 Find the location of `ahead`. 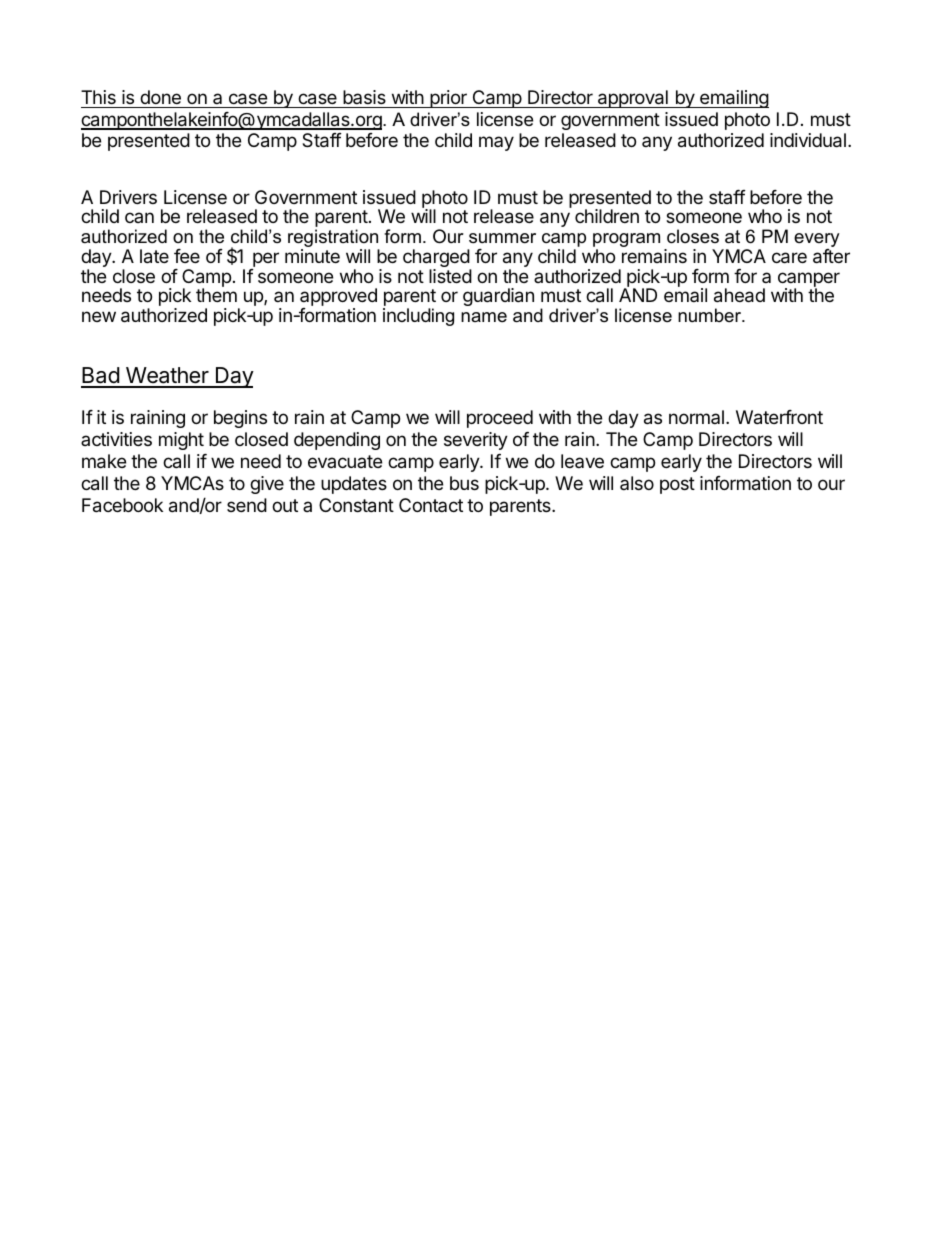

ahead is located at coordinates (739, 295).
